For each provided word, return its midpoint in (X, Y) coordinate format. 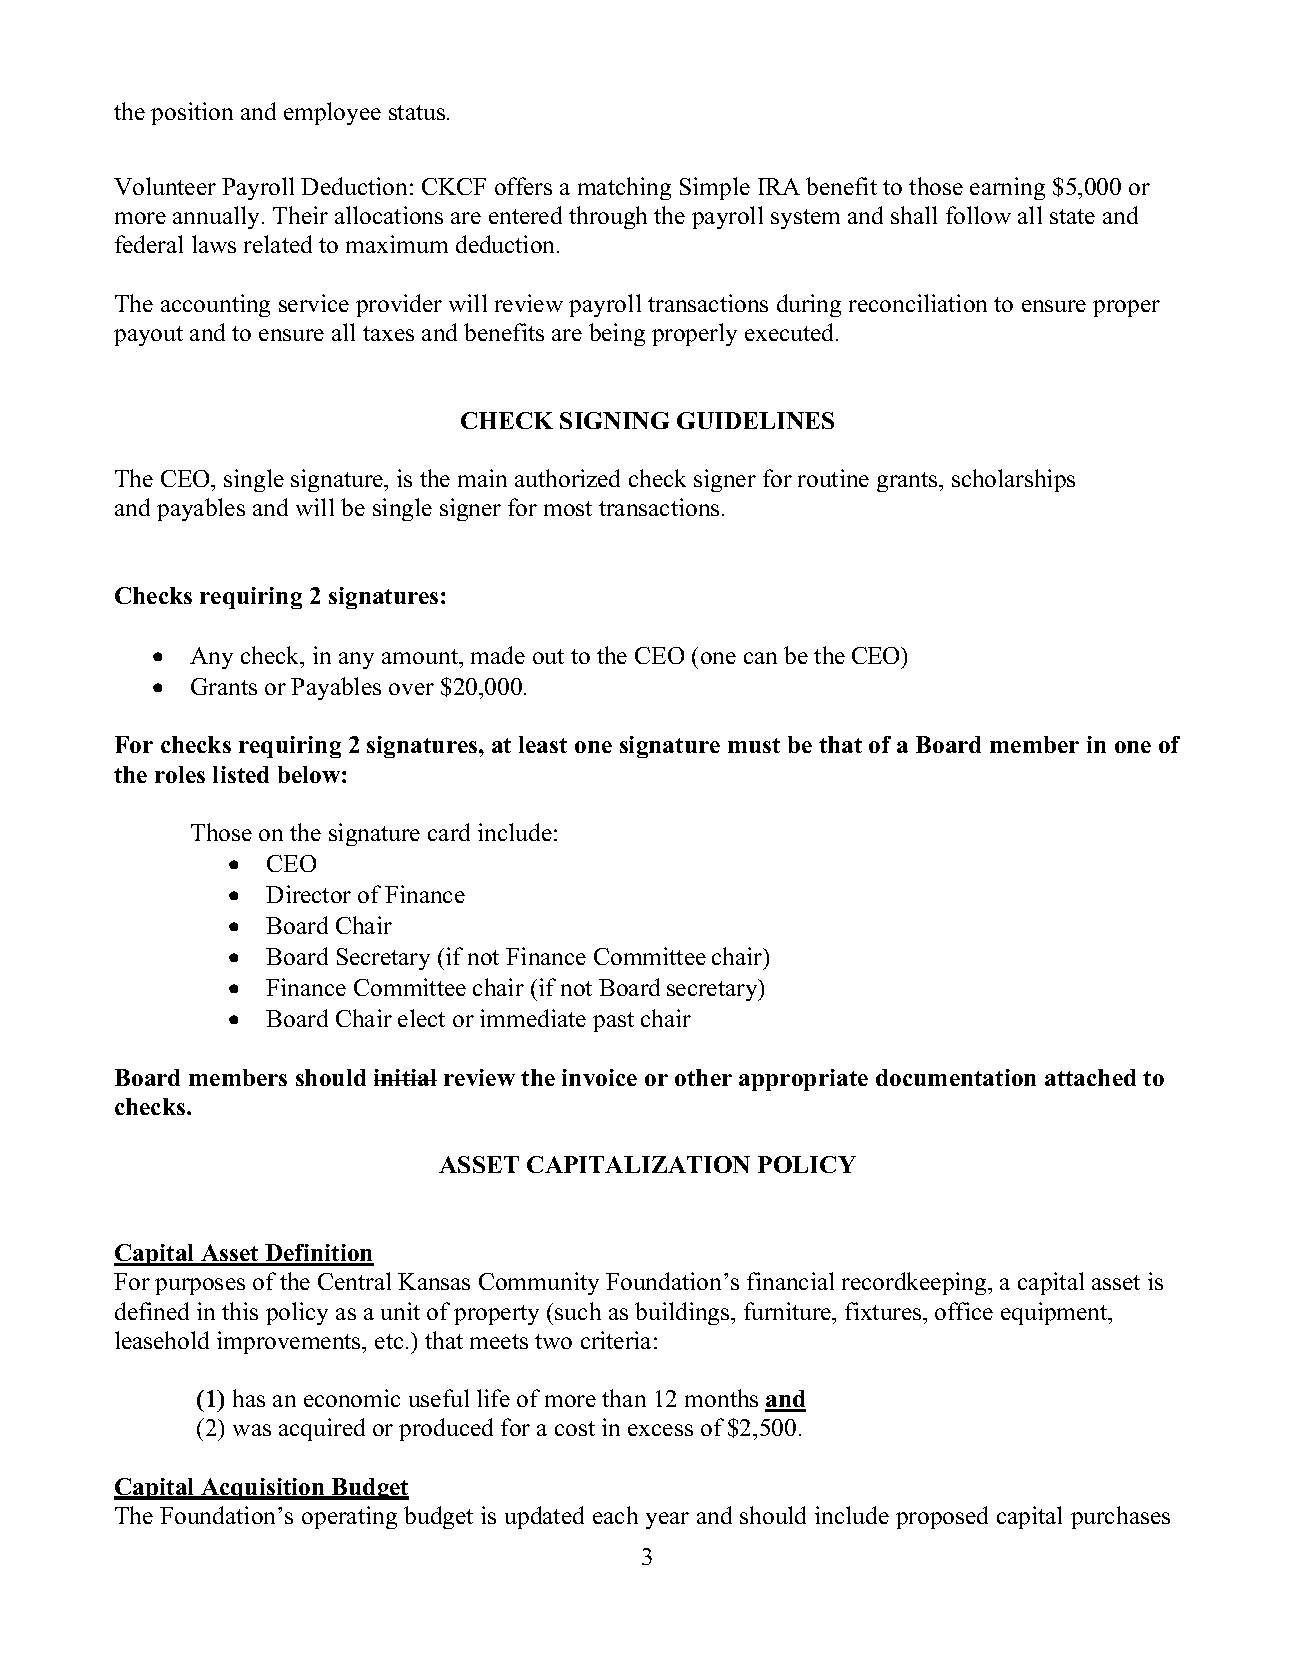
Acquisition (263, 1489)
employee (332, 113)
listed (241, 774)
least (543, 744)
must (754, 745)
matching (624, 188)
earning (1007, 188)
